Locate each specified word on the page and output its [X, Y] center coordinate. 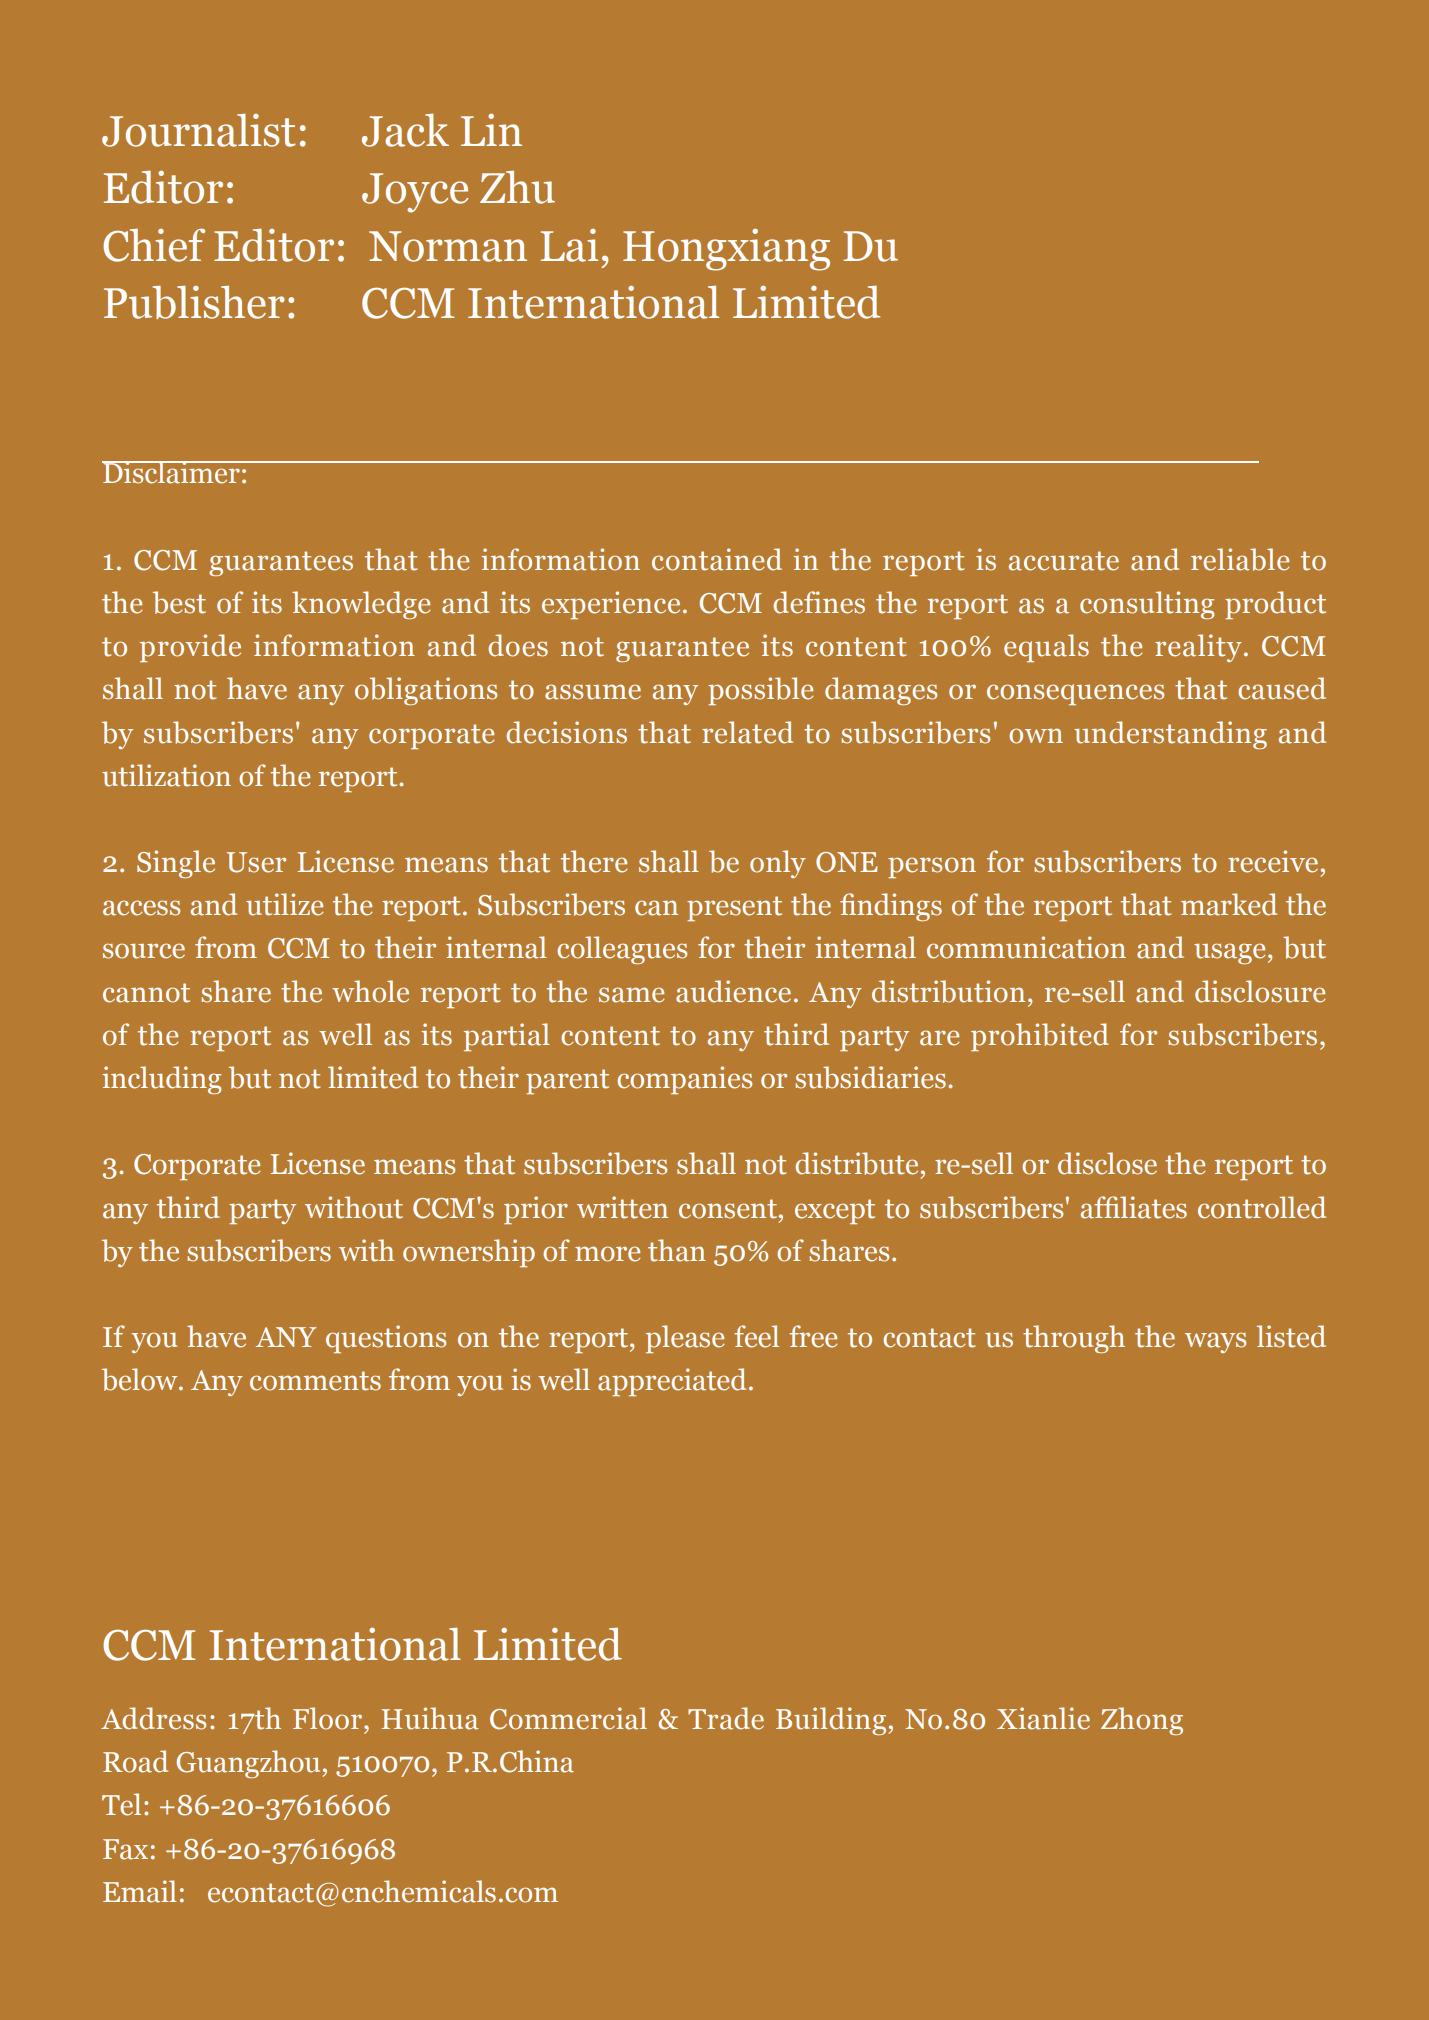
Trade [726, 1718]
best [179, 602]
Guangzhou [249, 1764]
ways [1215, 1342]
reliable [1240, 559]
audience [733, 991]
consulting [1147, 605]
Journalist [198, 130]
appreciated [672, 1382]
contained [717, 559]
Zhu [517, 187]
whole [370, 991]
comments [315, 1381]
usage [1229, 953]
